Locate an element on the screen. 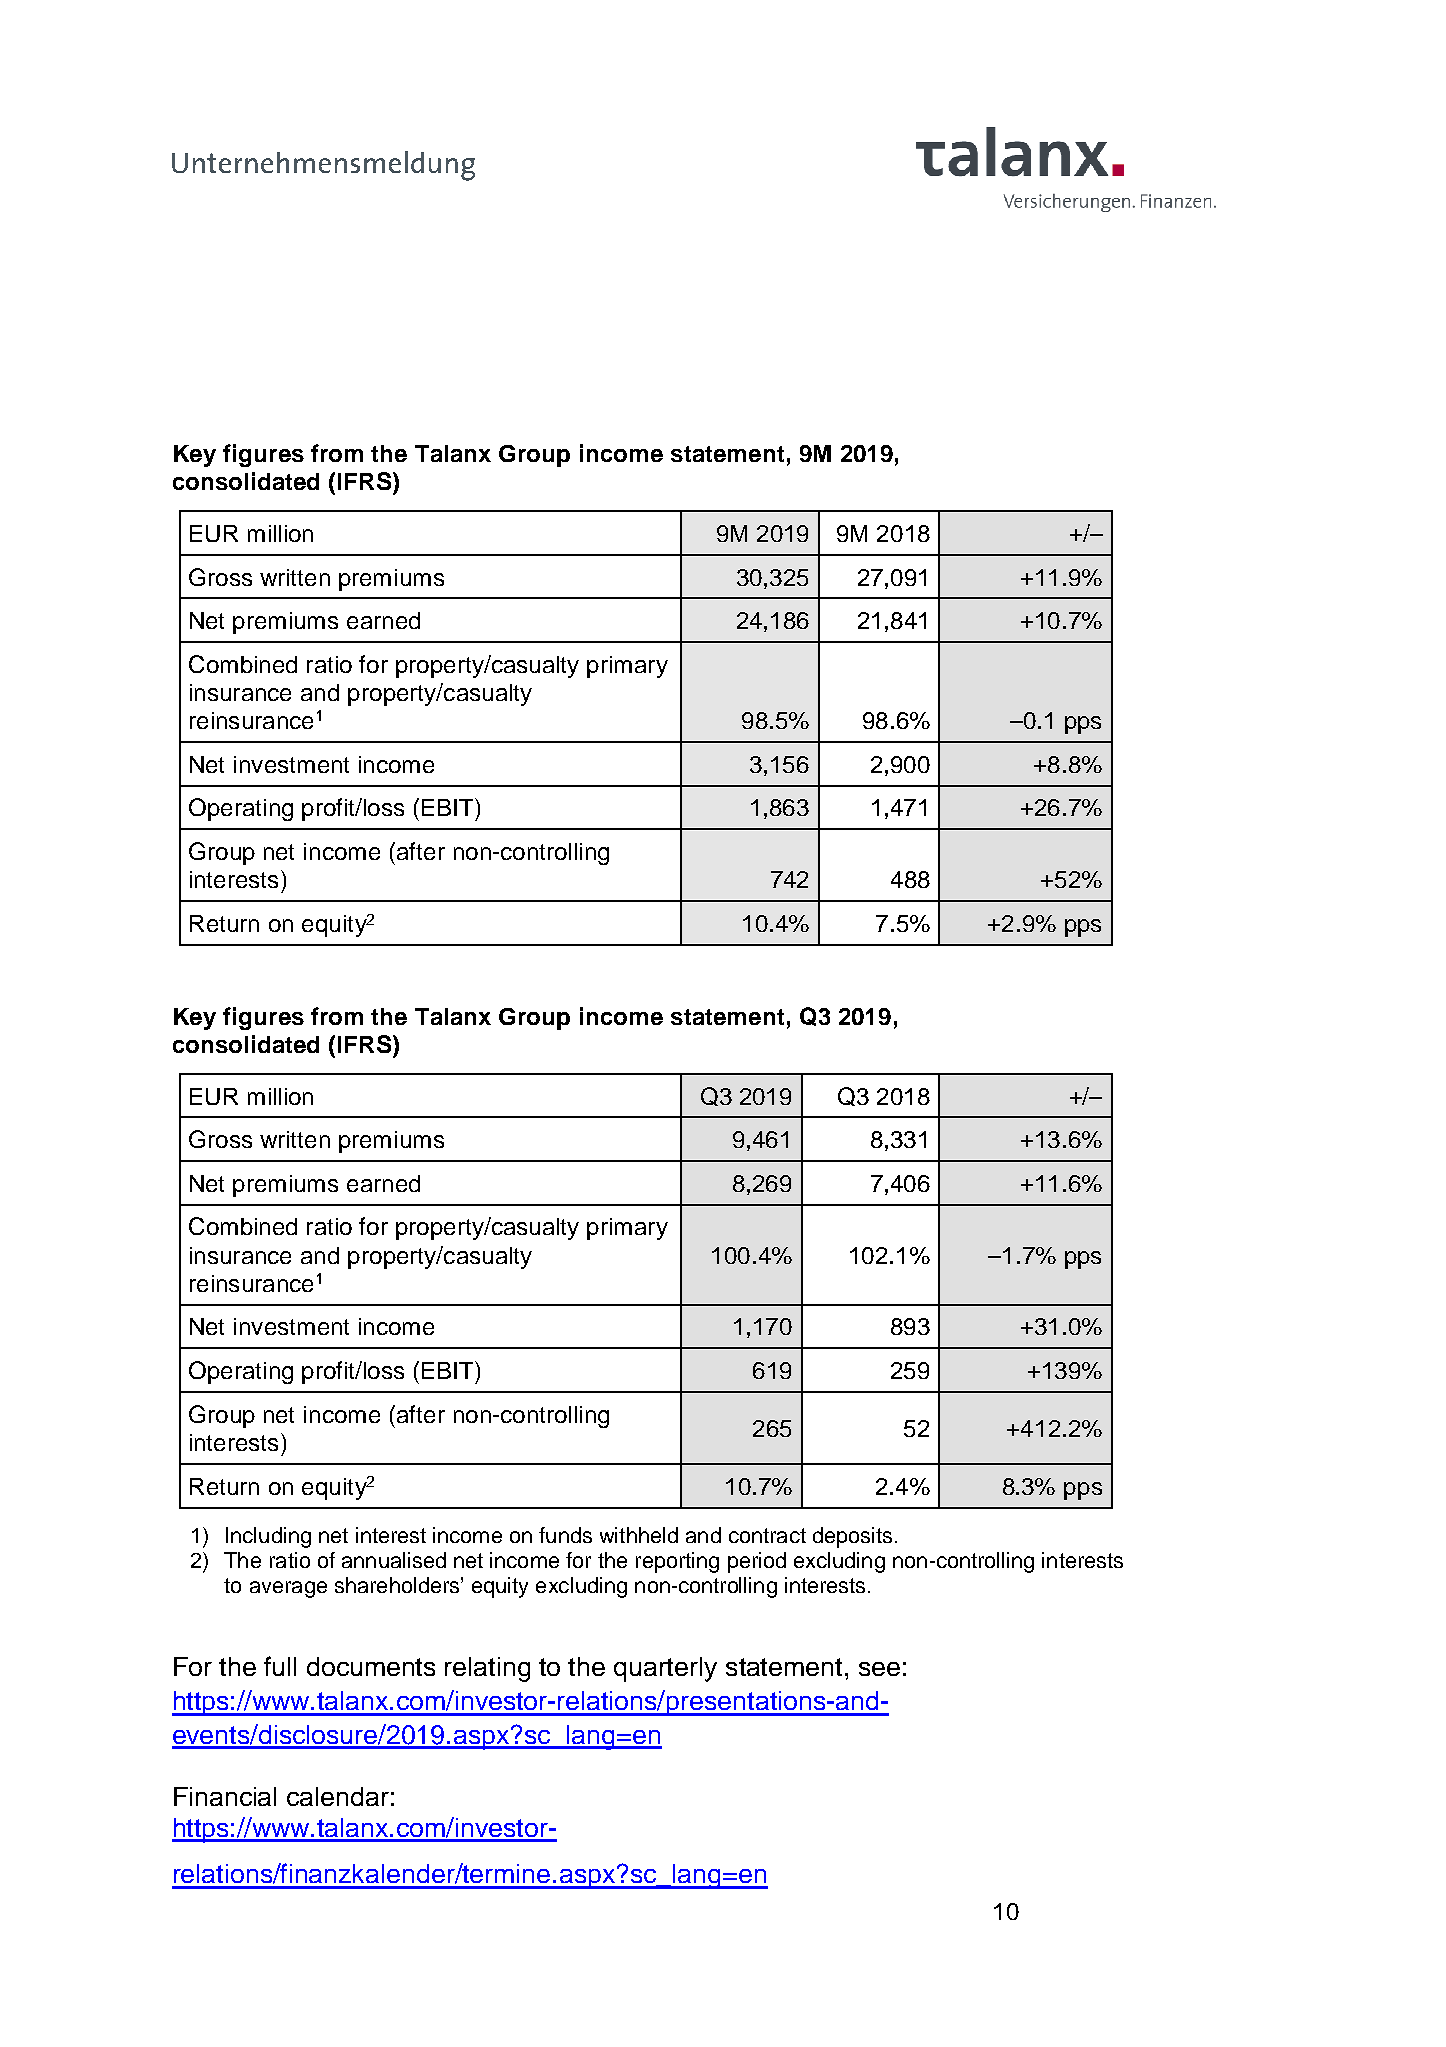  reporting is located at coordinates (677, 1562).
